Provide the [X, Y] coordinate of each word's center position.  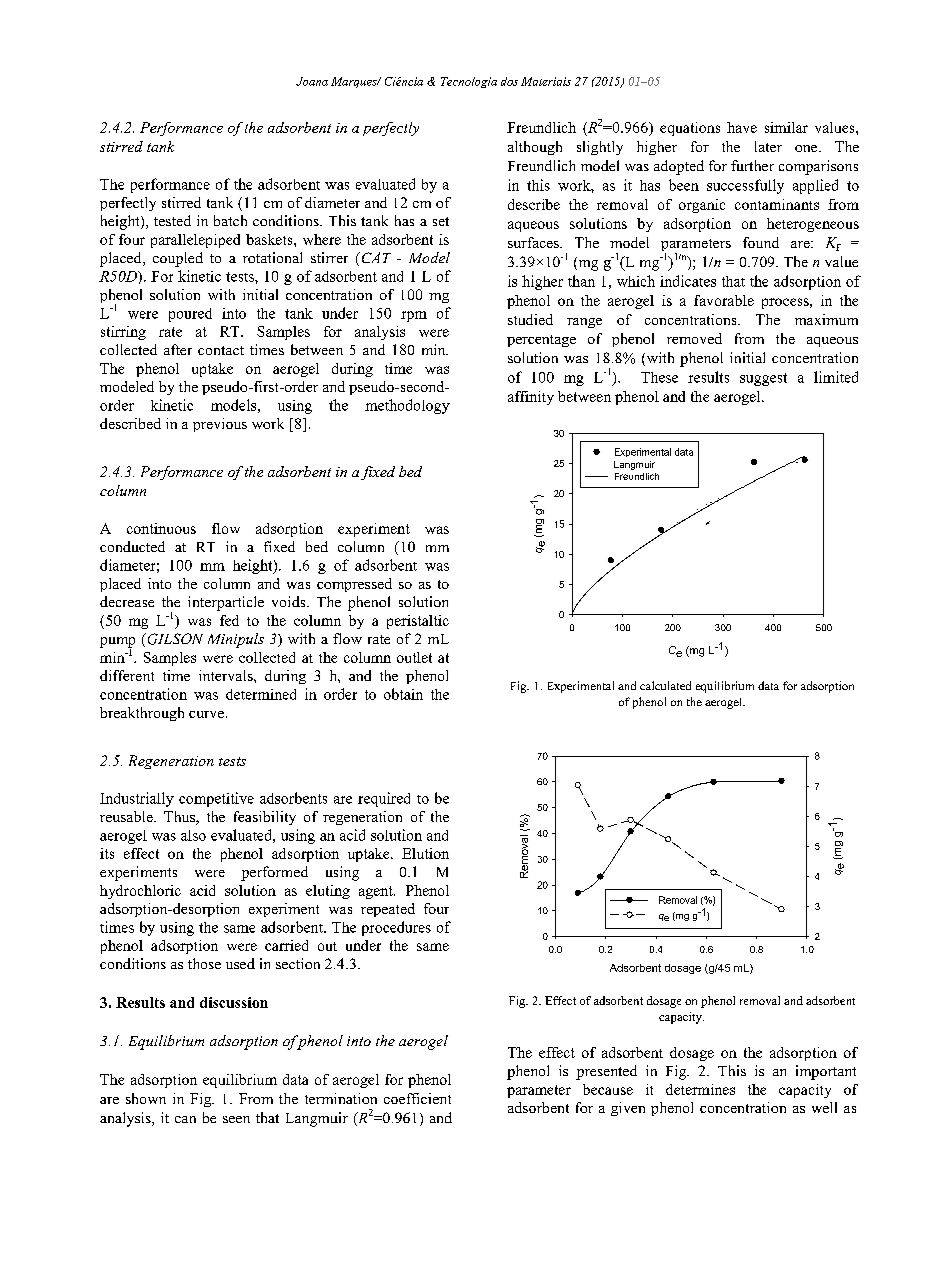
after [178, 349]
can [185, 1119]
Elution [425, 853]
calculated [665, 685]
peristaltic [418, 622]
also [193, 835]
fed [229, 620]
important [826, 1072]
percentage [541, 341]
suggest [763, 379]
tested [172, 220]
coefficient [417, 1098]
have [742, 127]
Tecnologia [469, 82]
